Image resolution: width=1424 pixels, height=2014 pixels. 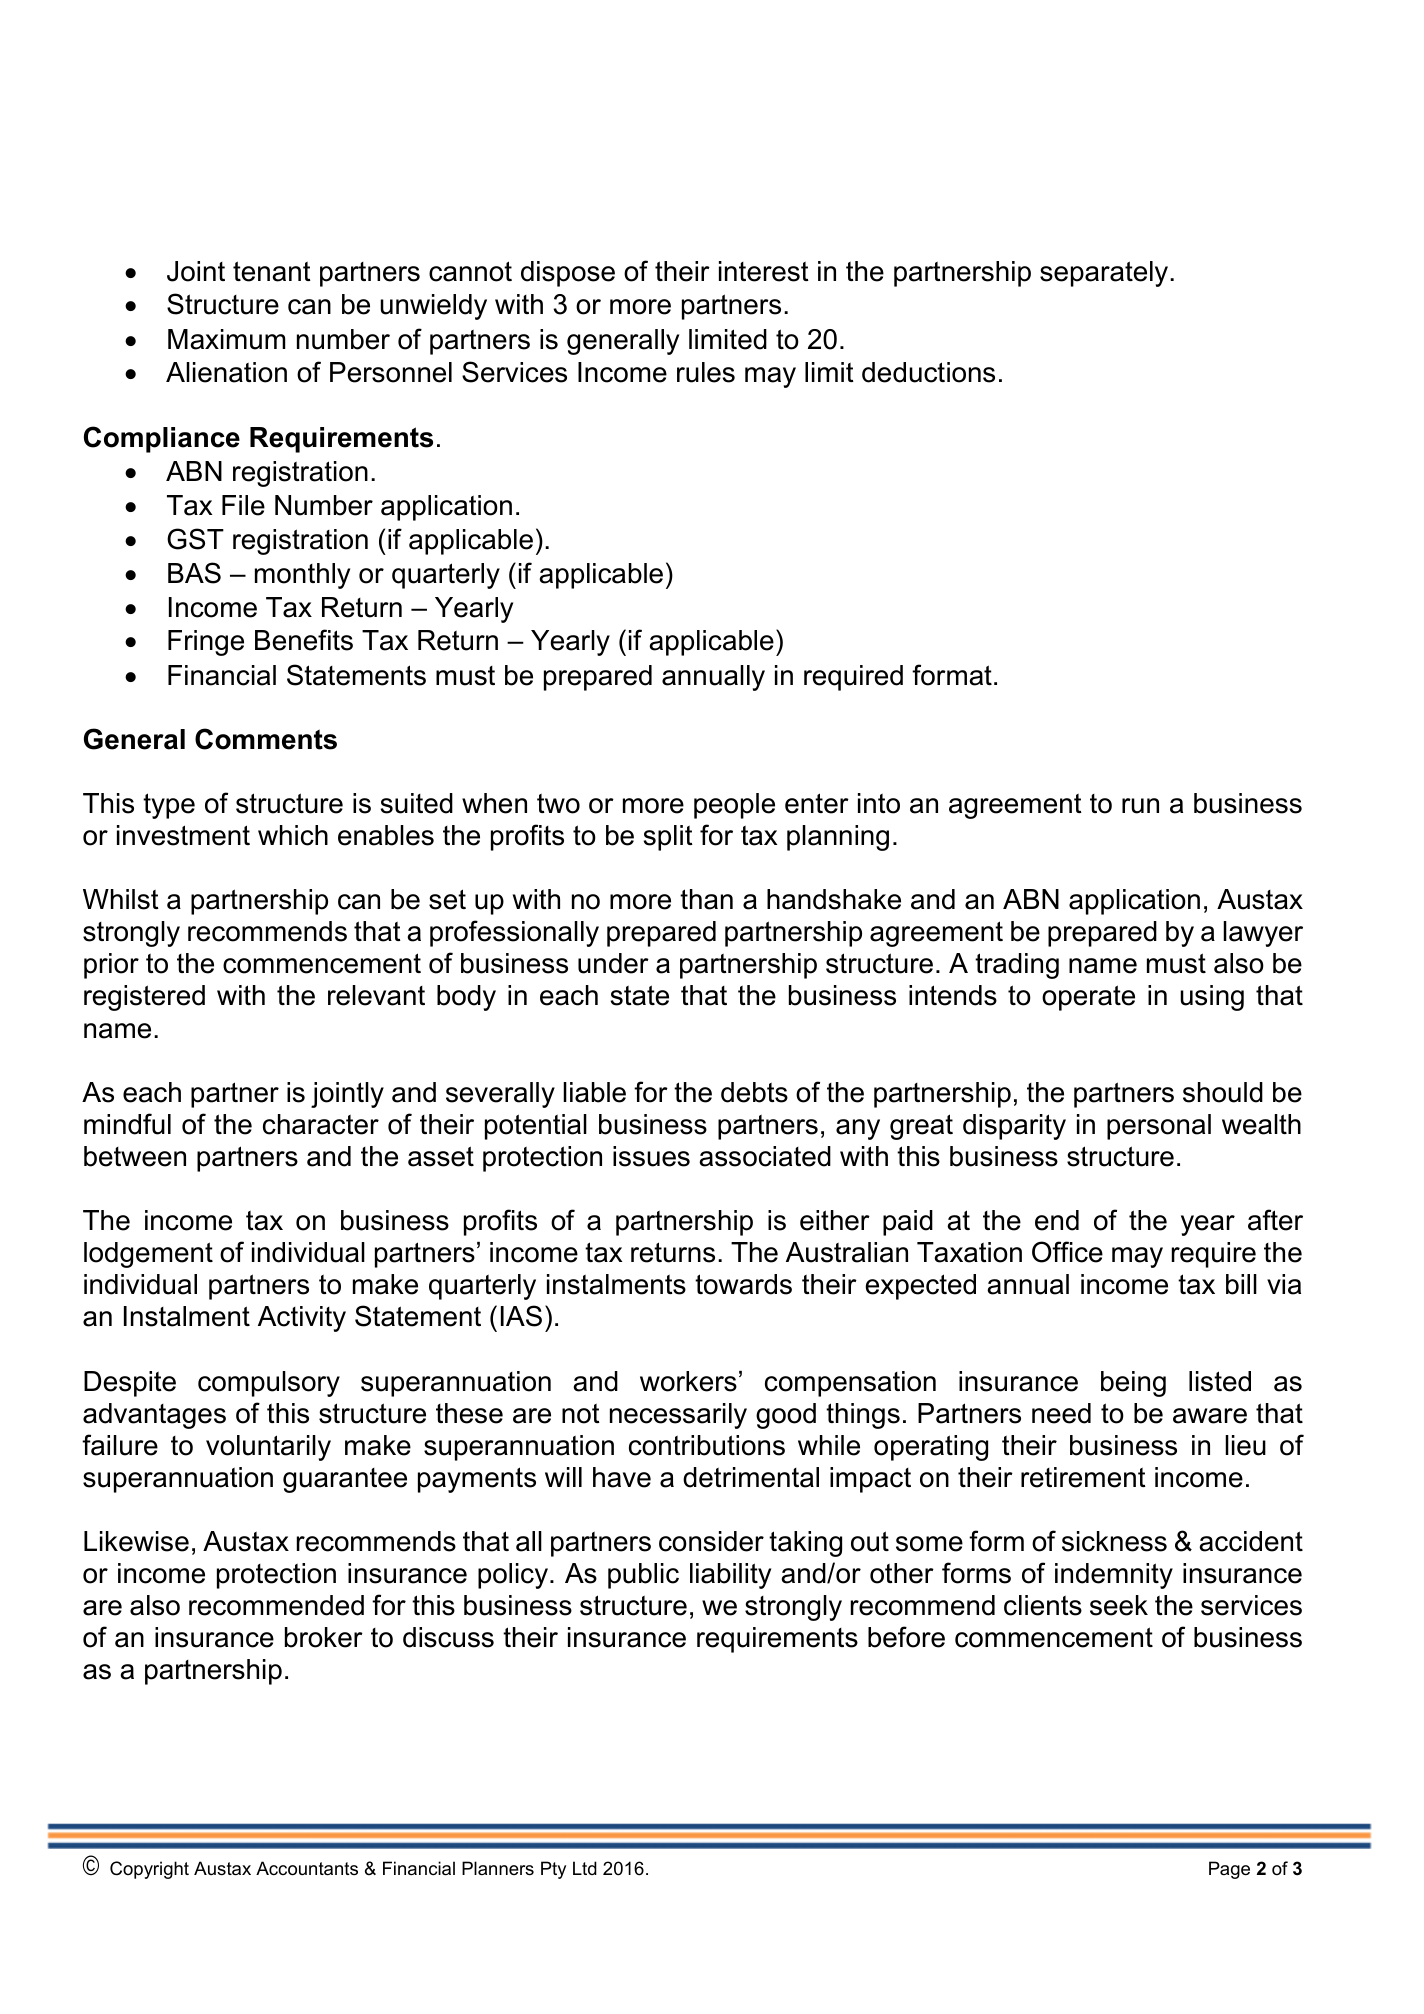 I want to click on separately, so click(x=1105, y=274).
